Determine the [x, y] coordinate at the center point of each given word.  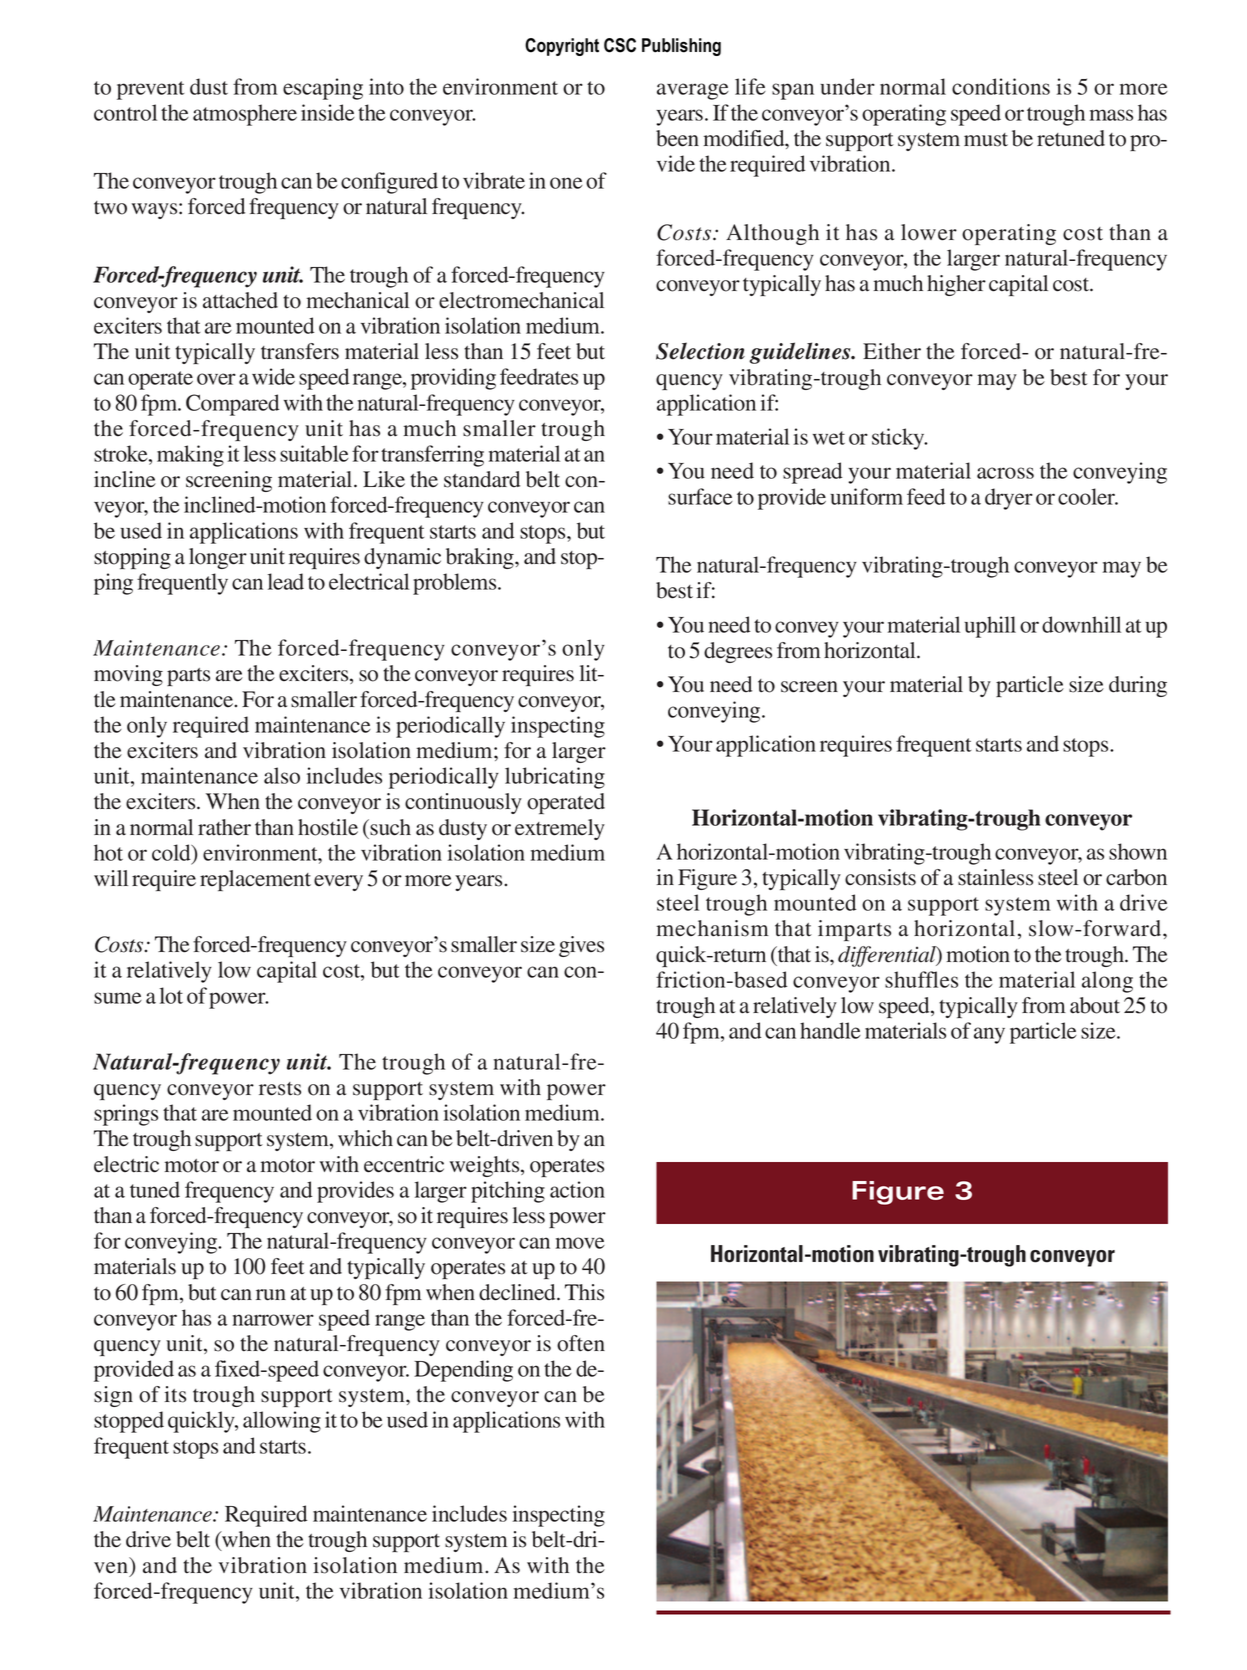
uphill [990, 627]
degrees [738, 652]
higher [956, 285]
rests [280, 1089]
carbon [1136, 877]
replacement [255, 880]
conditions [1001, 86]
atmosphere [245, 115]
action [577, 1189]
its [175, 1394]
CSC [620, 45]
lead [286, 581]
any [989, 1035]
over [216, 379]
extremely [560, 829]
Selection [700, 351]
